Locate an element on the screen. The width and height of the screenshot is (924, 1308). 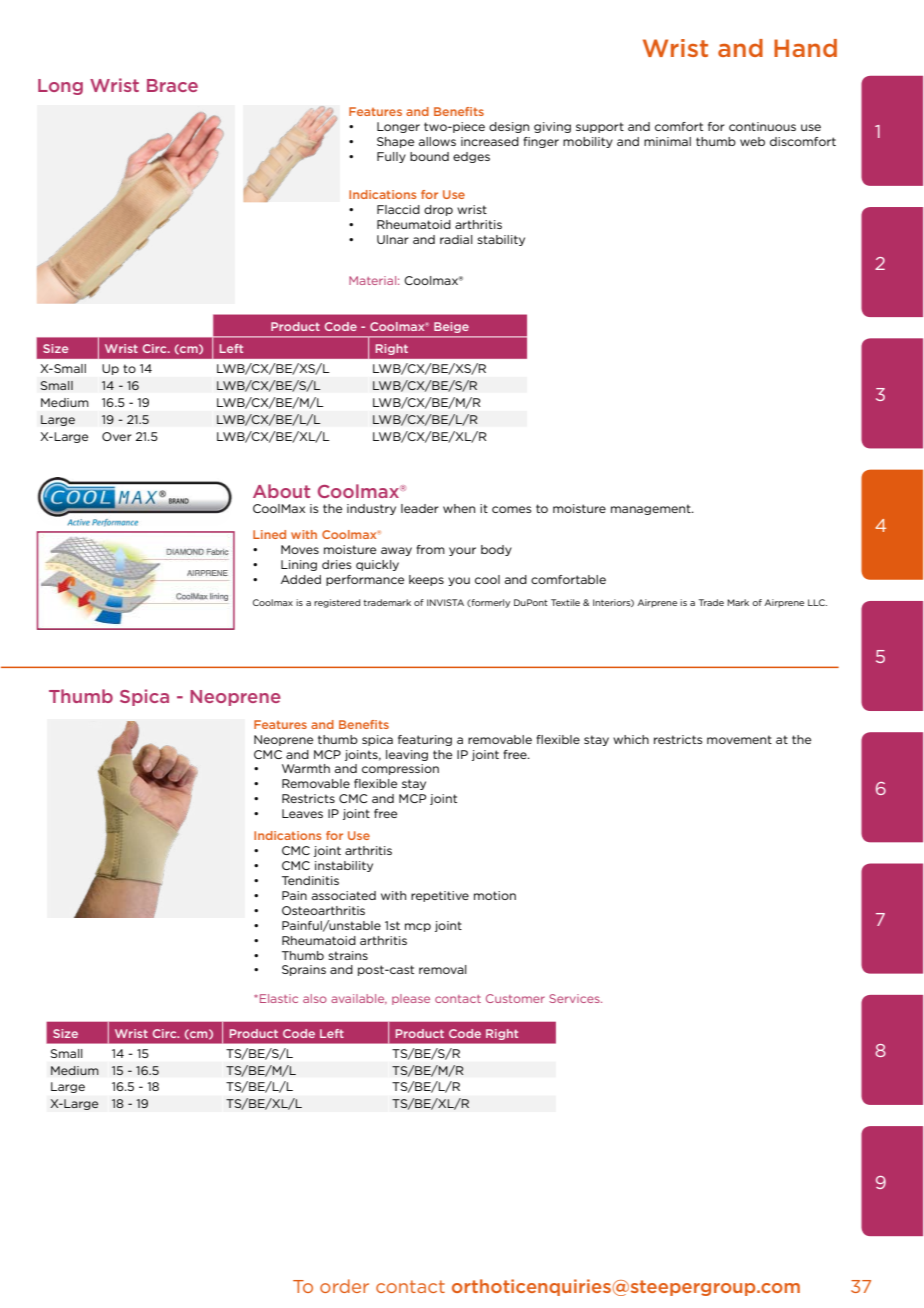
design is located at coordinates (509, 127).
